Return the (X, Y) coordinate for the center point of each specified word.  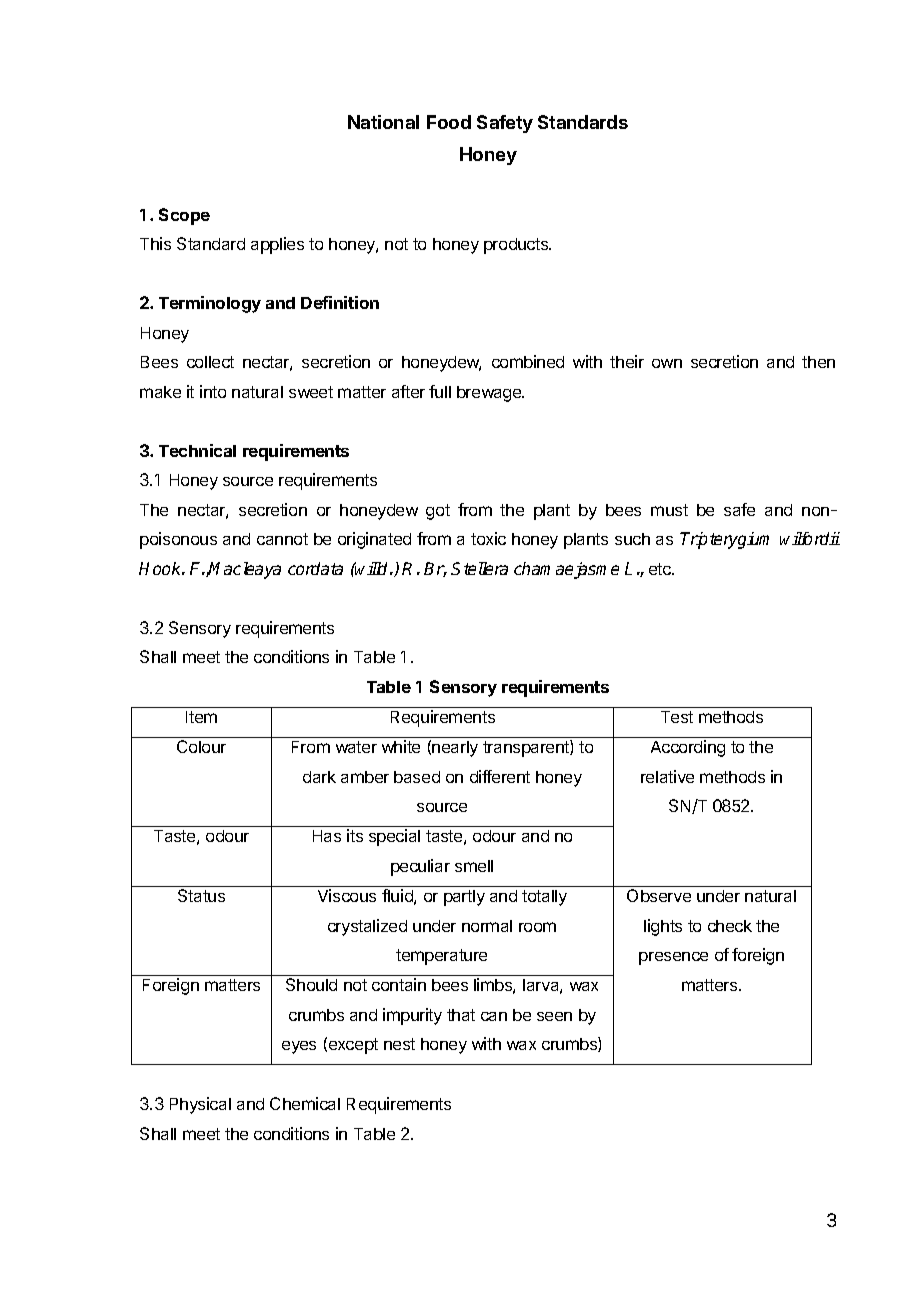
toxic (488, 538)
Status (201, 895)
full (440, 391)
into (213, 391)
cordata (315, 568)
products (517, 246)
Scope (184, 216)
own (667, 363)
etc (661, 569)
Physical (200, 1105)
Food (449, 122)
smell (474, 866)
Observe (659, 895)
